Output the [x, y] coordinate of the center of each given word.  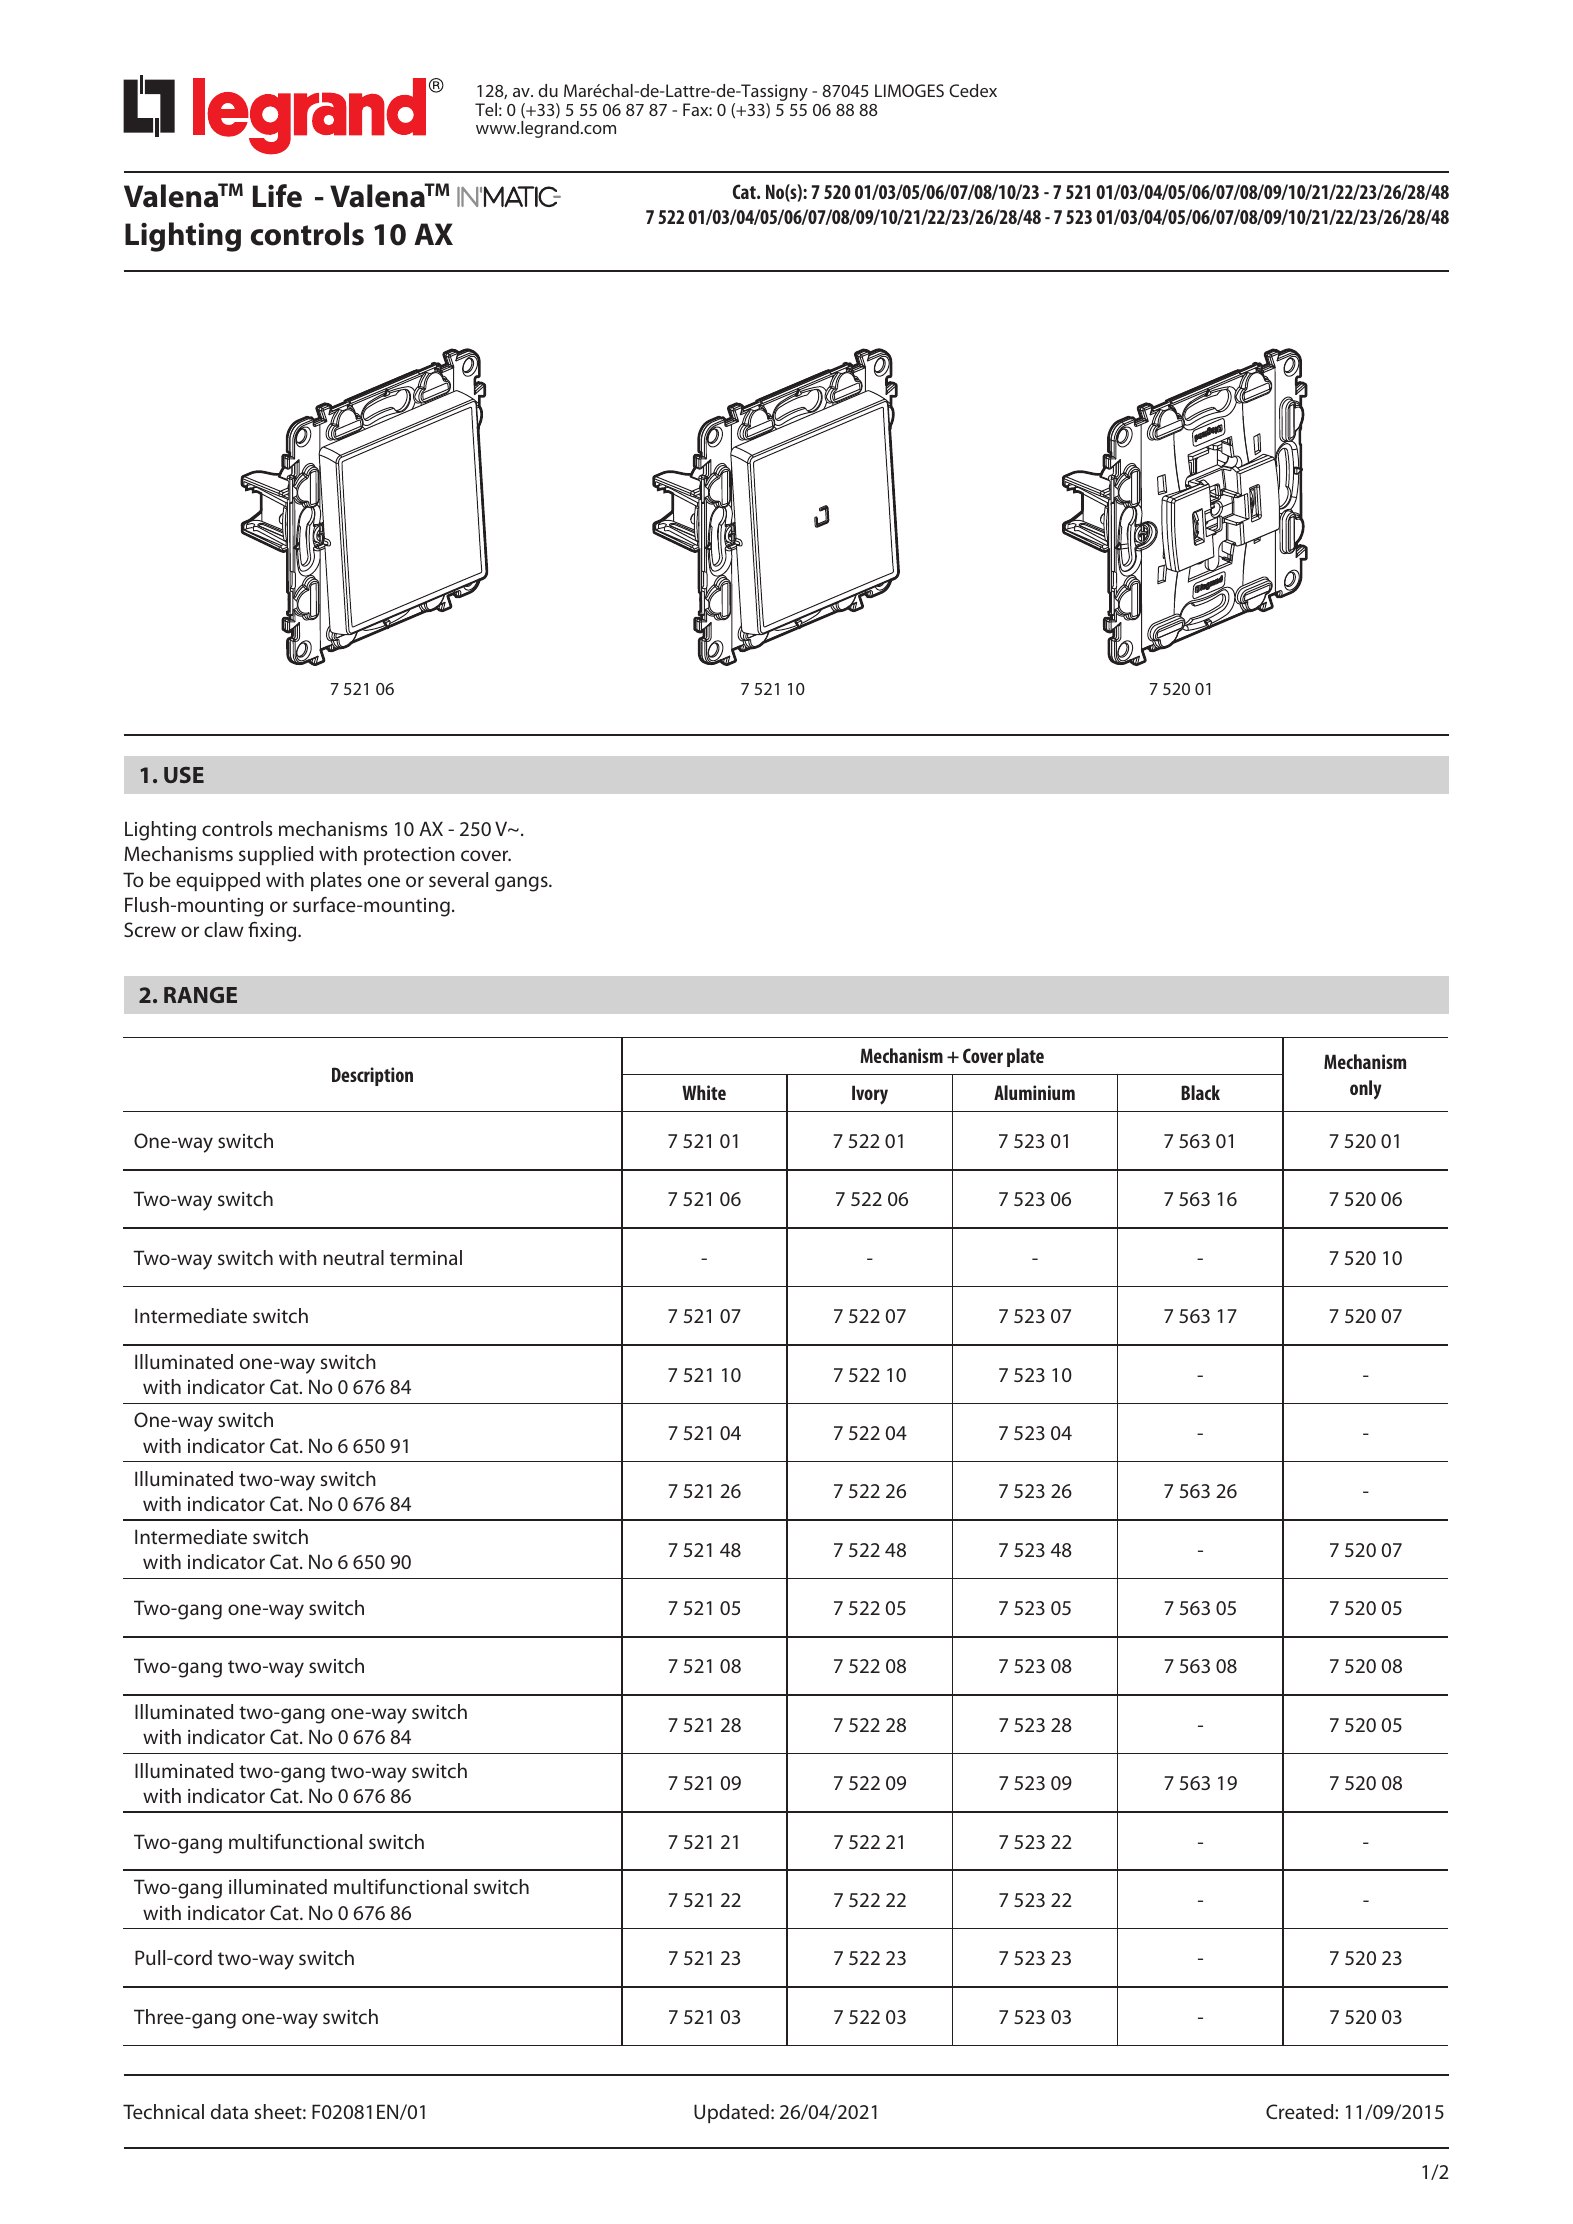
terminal [426, 1257]
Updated [731, 2113]
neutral [353, 1257]
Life [277, 196]
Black [1200, 1092]
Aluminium [1034, 1092]
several [458, 879]
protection [409, 856]
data [229, 2111]
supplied [276, 855]
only [1366, 1089]
